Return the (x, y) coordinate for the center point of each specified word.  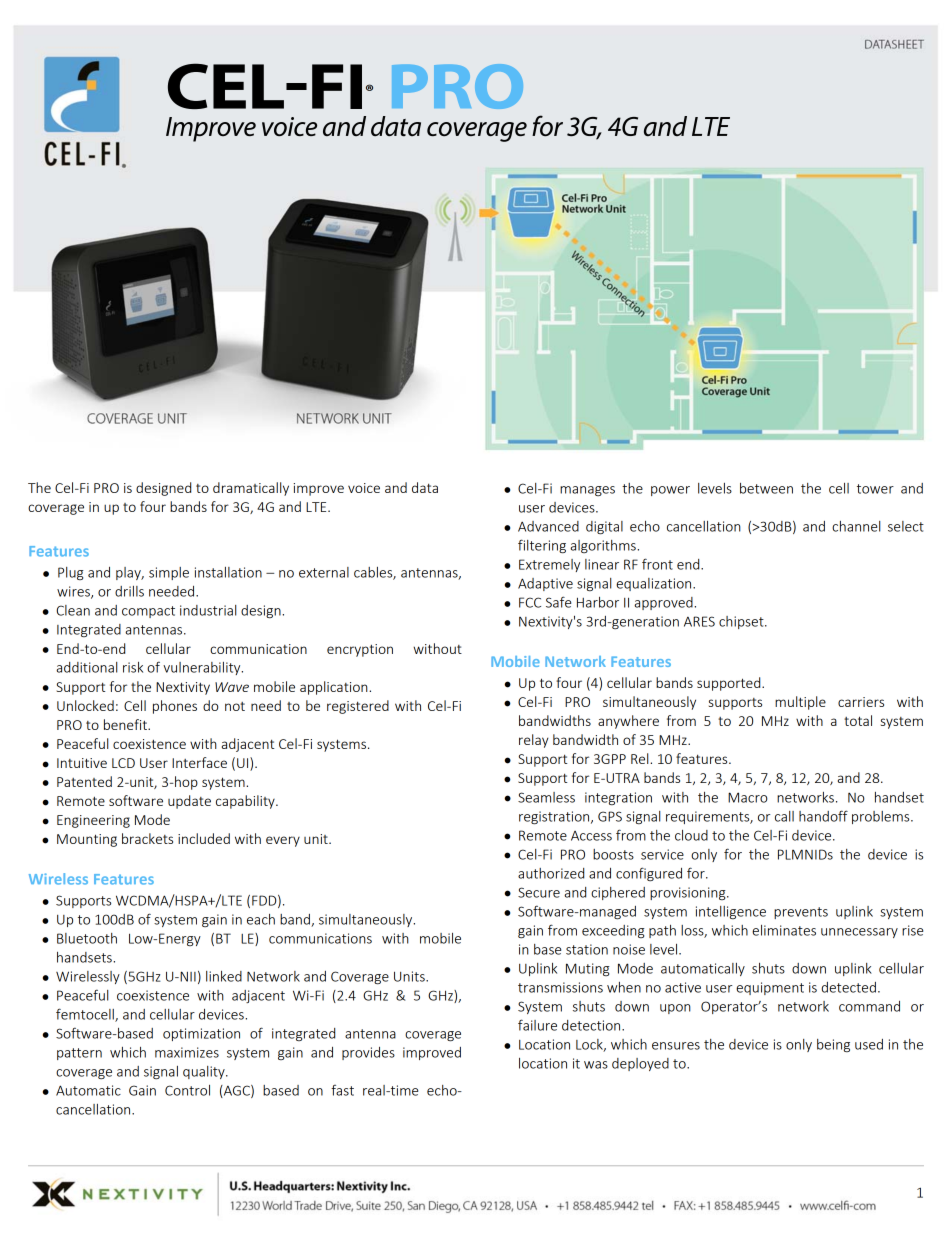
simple (169, 573)
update (189, 802)
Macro (748, 797)
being (833, 1045)
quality (205, 1072)
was (596, 1065)
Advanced (548, 526)
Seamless (546, 797)
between (766, 488)
